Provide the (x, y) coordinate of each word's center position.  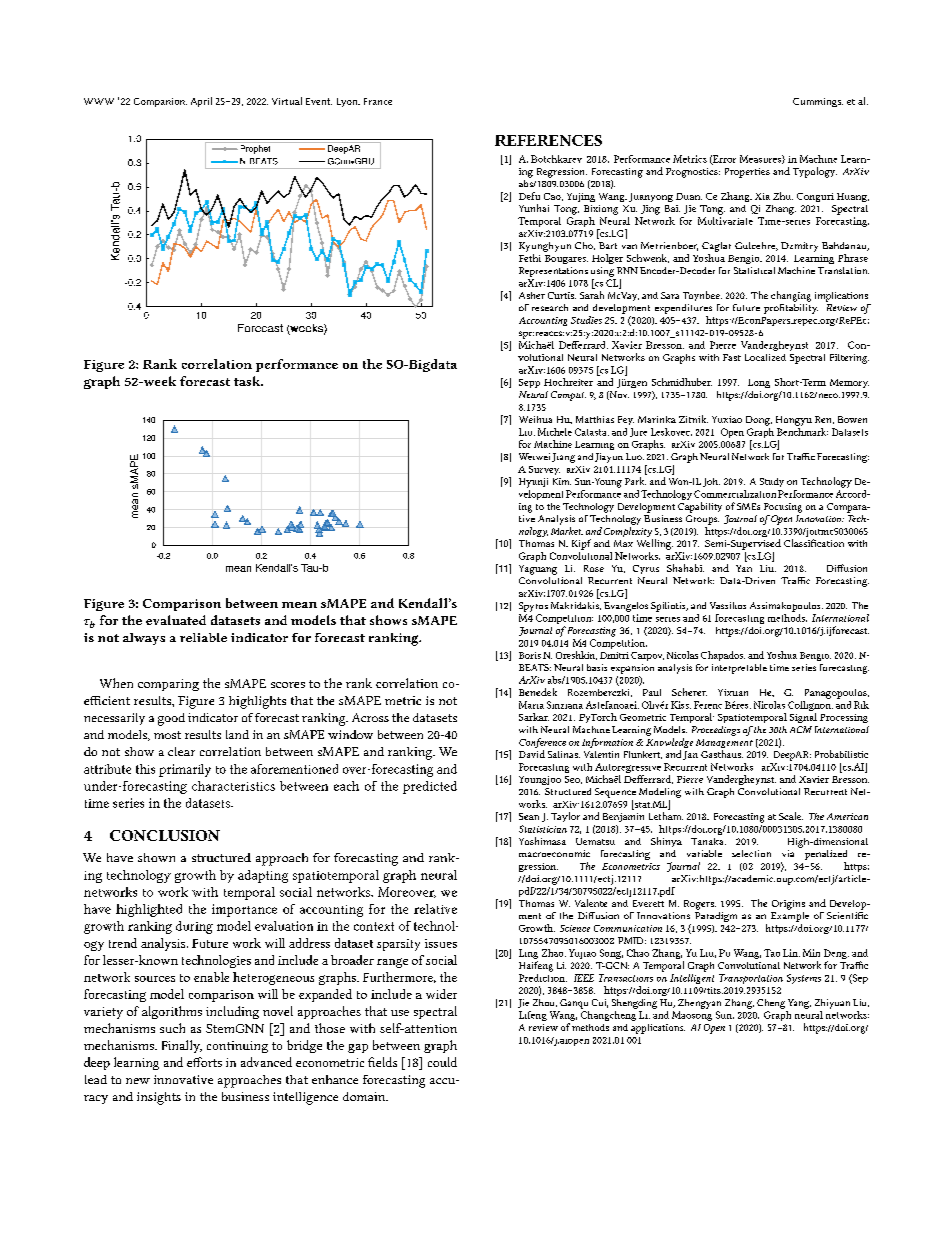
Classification (814, 543)
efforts (204, 1062)
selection (751, 853)
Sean (529, 816)
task (248, 381)
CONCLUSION (165, 835)
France (378, 101)
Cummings (818, 102)
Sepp (529, 383)
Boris (530, 655)
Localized (765, 357)
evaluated (176, 620)
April (201, 102)
